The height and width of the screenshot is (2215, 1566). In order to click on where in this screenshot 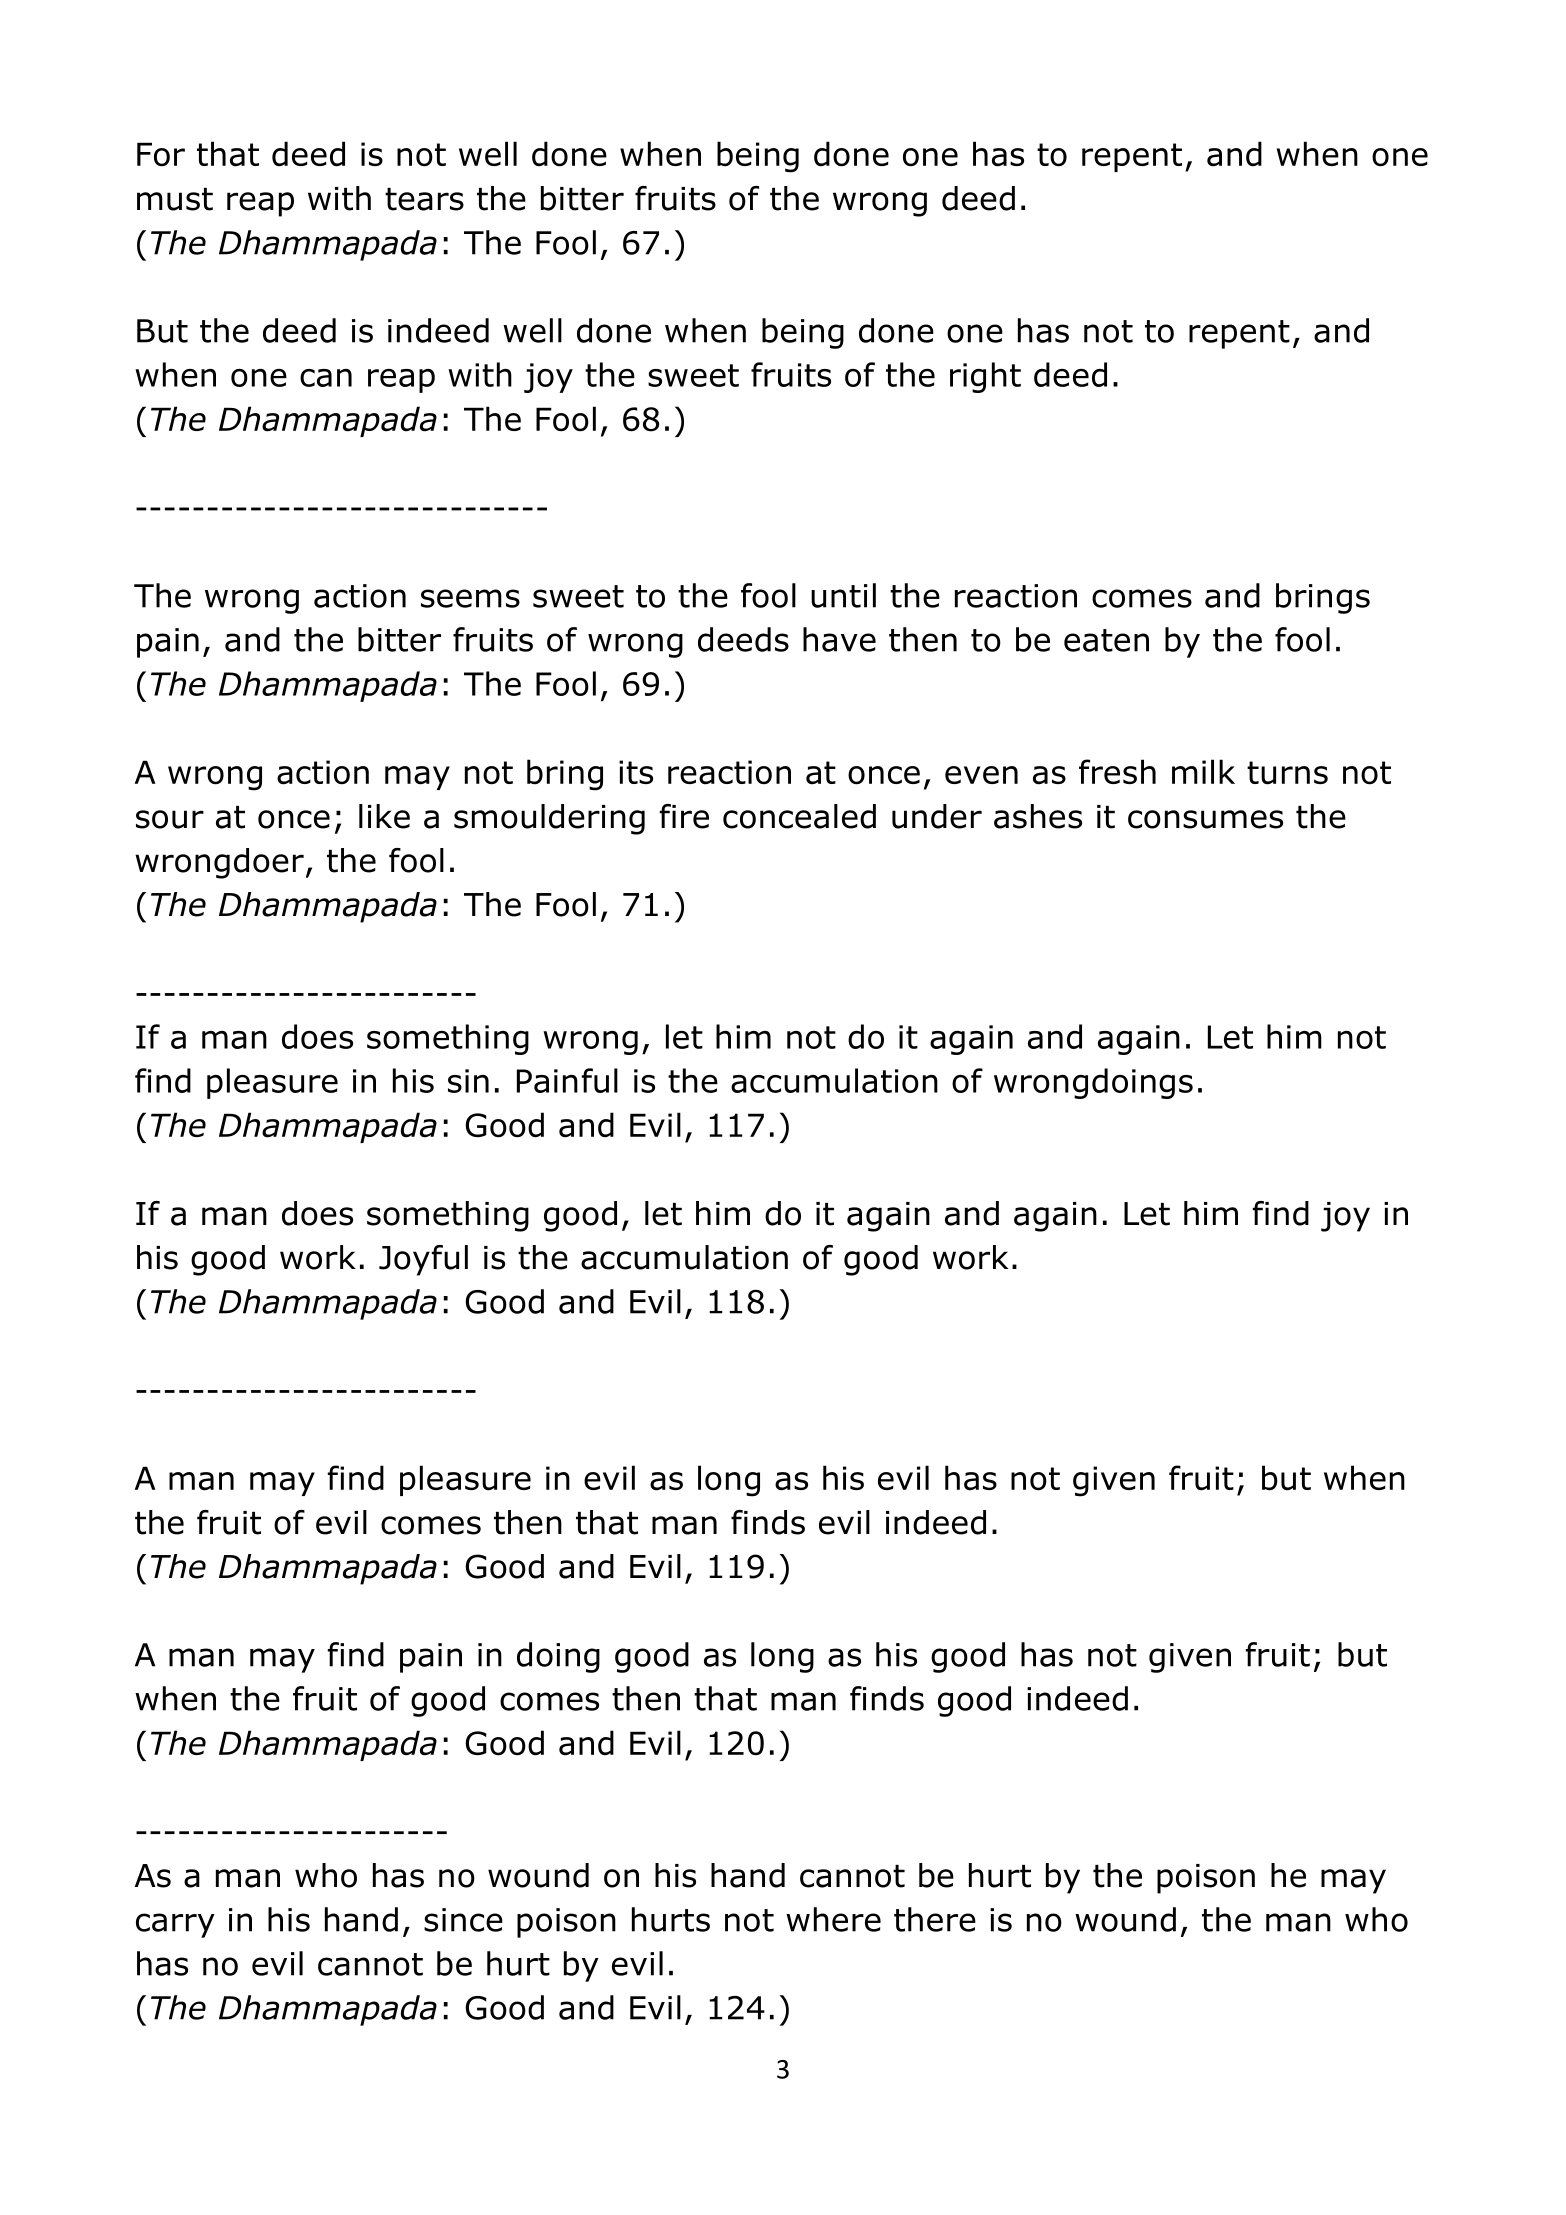, I will do `click(833, 1919)`.
